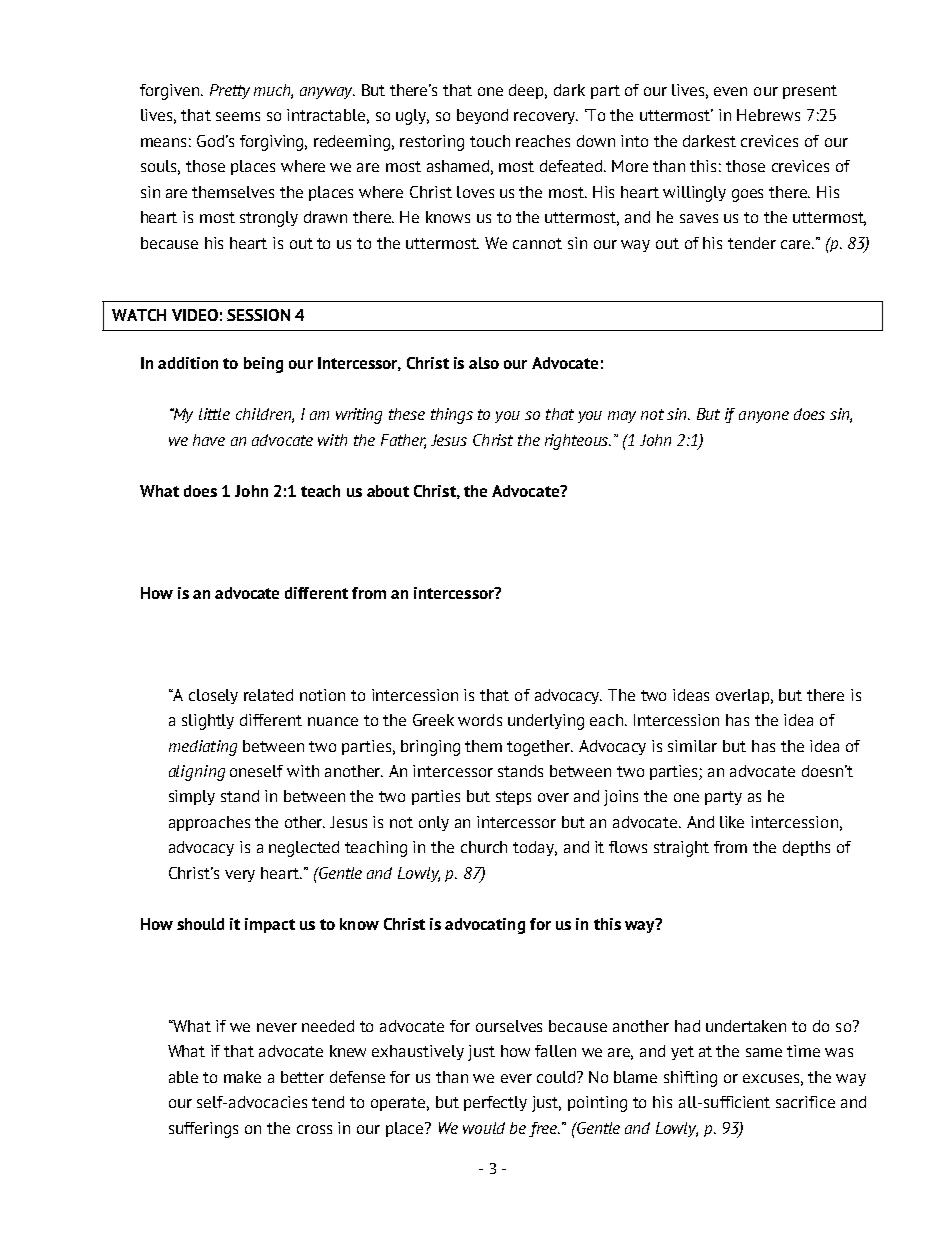  Describe the element at coordinates (209, 440) in the page. I see `have` at that location.
